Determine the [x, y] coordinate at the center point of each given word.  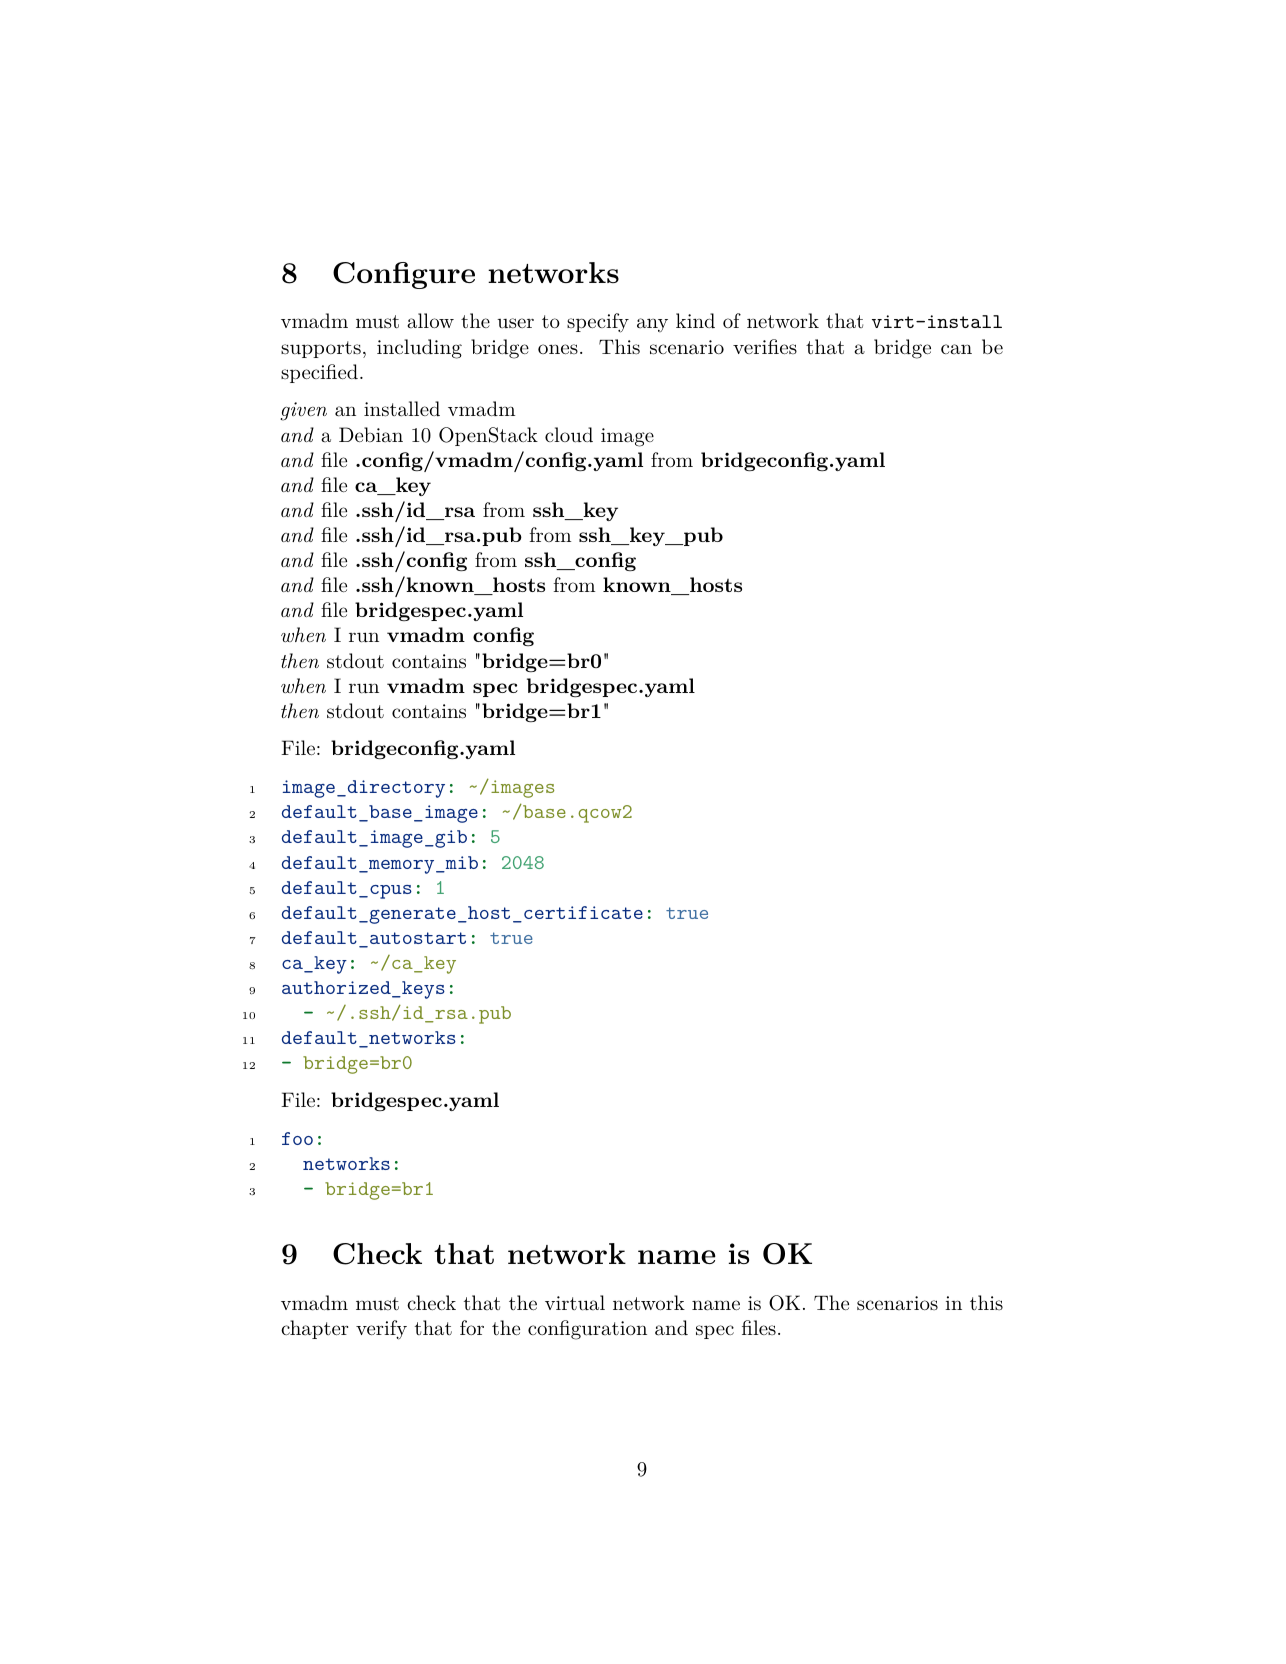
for [472, 1327]
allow [430, 320]
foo [297, 1138]
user [515, 323]
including [419, 349]
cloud [569, 435]
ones [558, 349]
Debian [371, 434]
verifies [765, 346]
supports [321, 349]
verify [381, 1330]
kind [695, 321]
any [652, 325]
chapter [314, 1329]
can [956, 349]
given [303, 411]
